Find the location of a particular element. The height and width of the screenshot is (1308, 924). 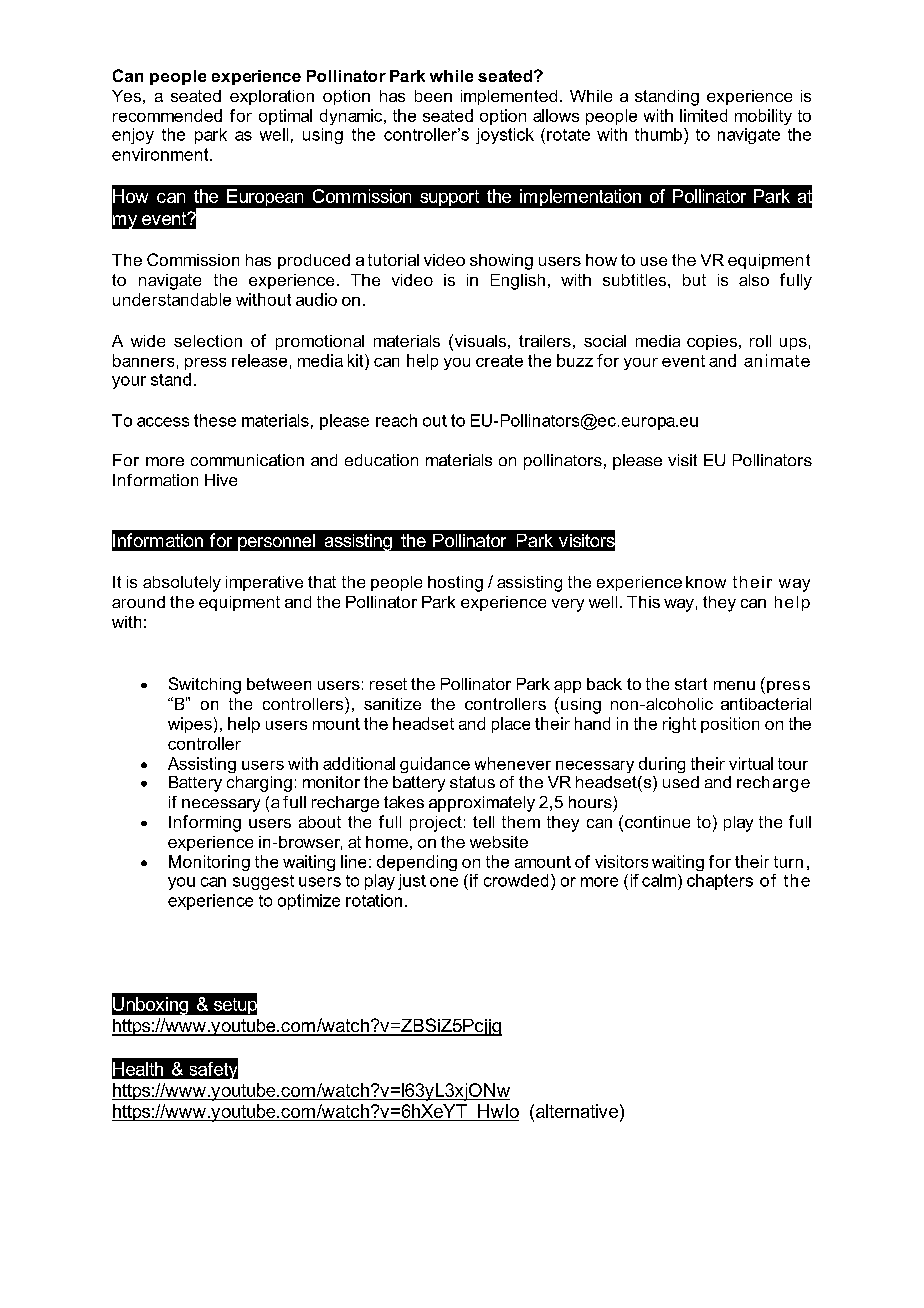

optimize is located at coordinates (309, 902).
